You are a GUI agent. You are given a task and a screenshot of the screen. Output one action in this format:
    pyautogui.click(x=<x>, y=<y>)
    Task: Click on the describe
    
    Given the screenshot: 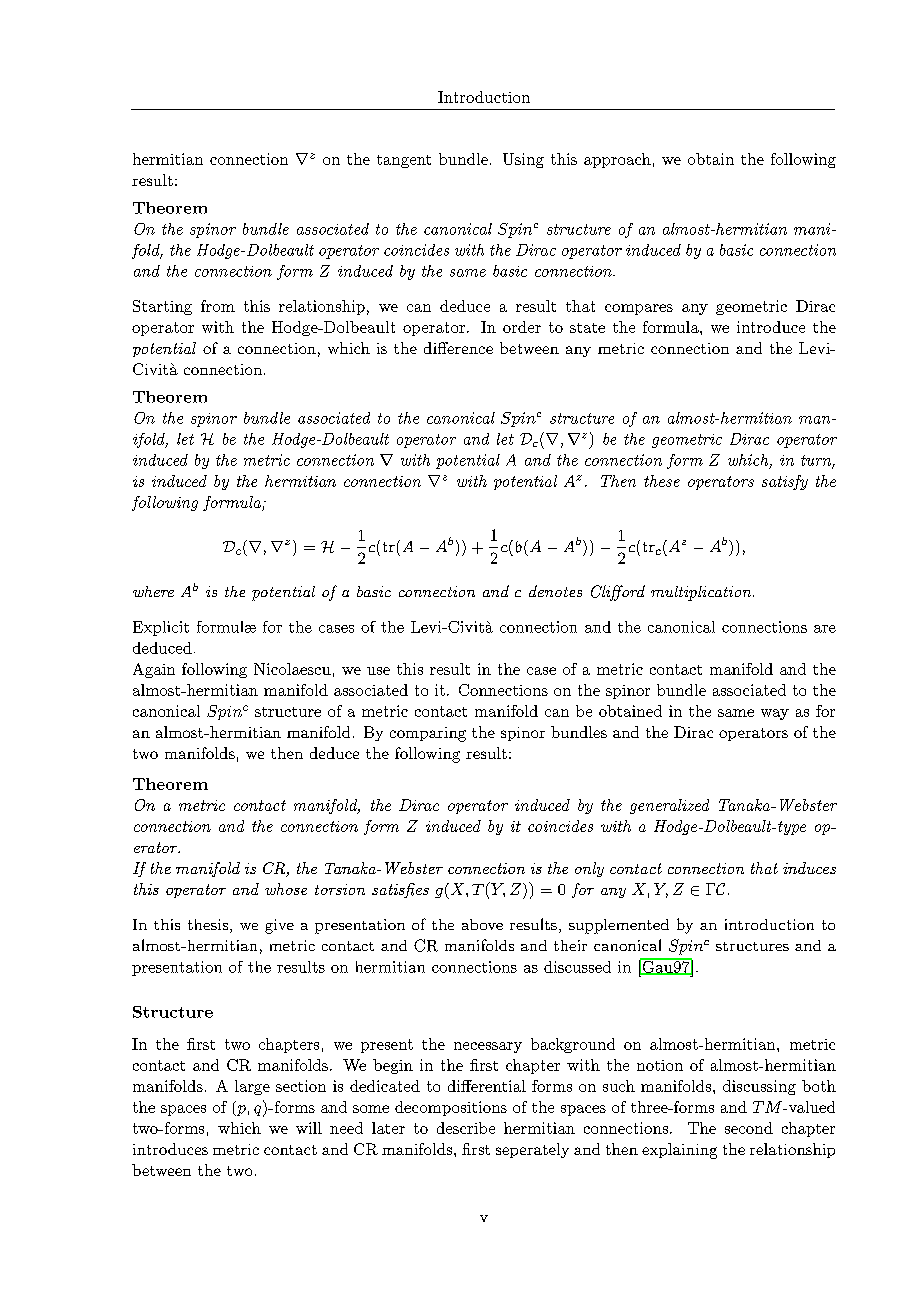 What is the action you would take?
    pyautogui.click(x=466, y=1128)
